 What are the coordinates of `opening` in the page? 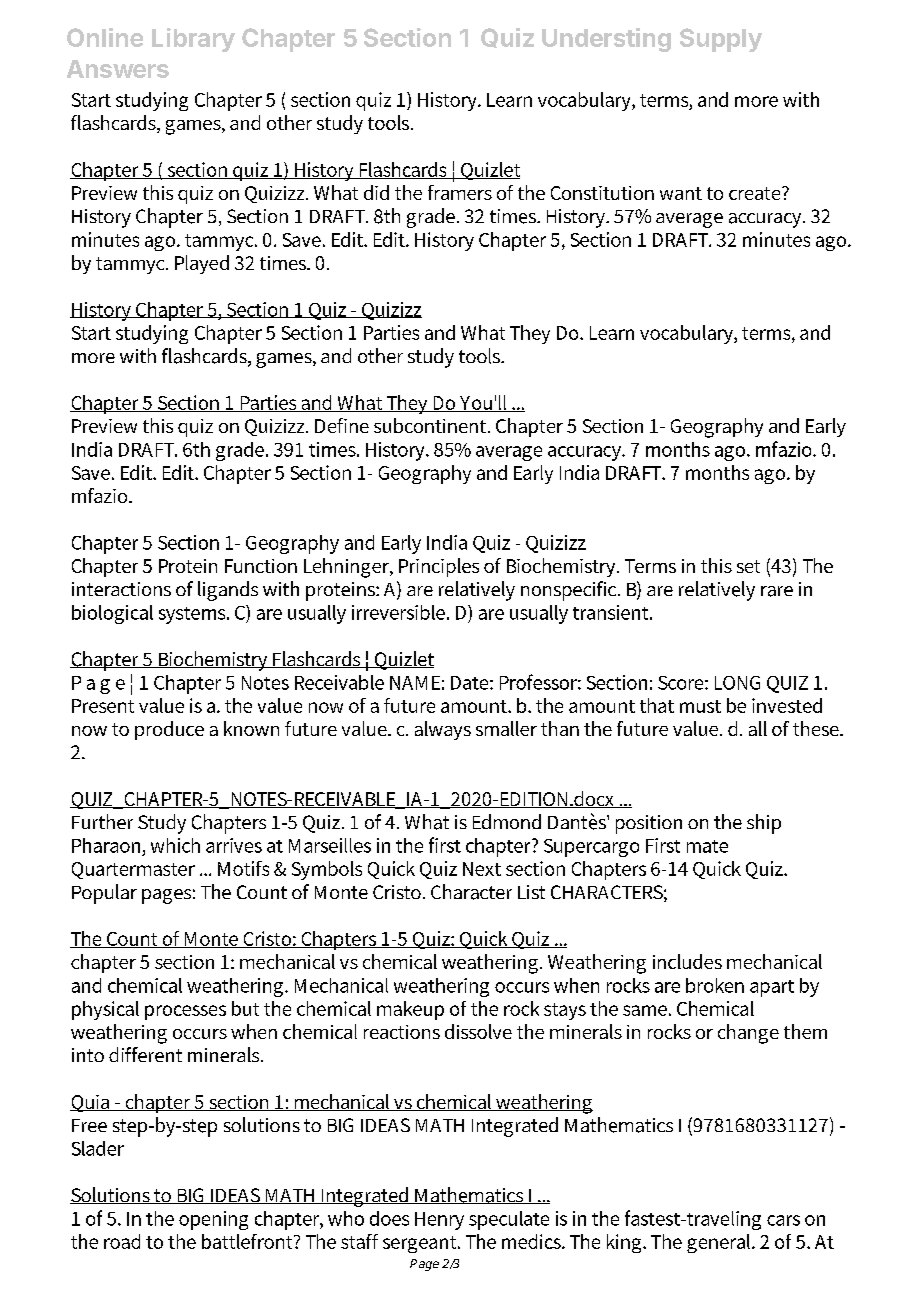 It's located at (213, 1220).
